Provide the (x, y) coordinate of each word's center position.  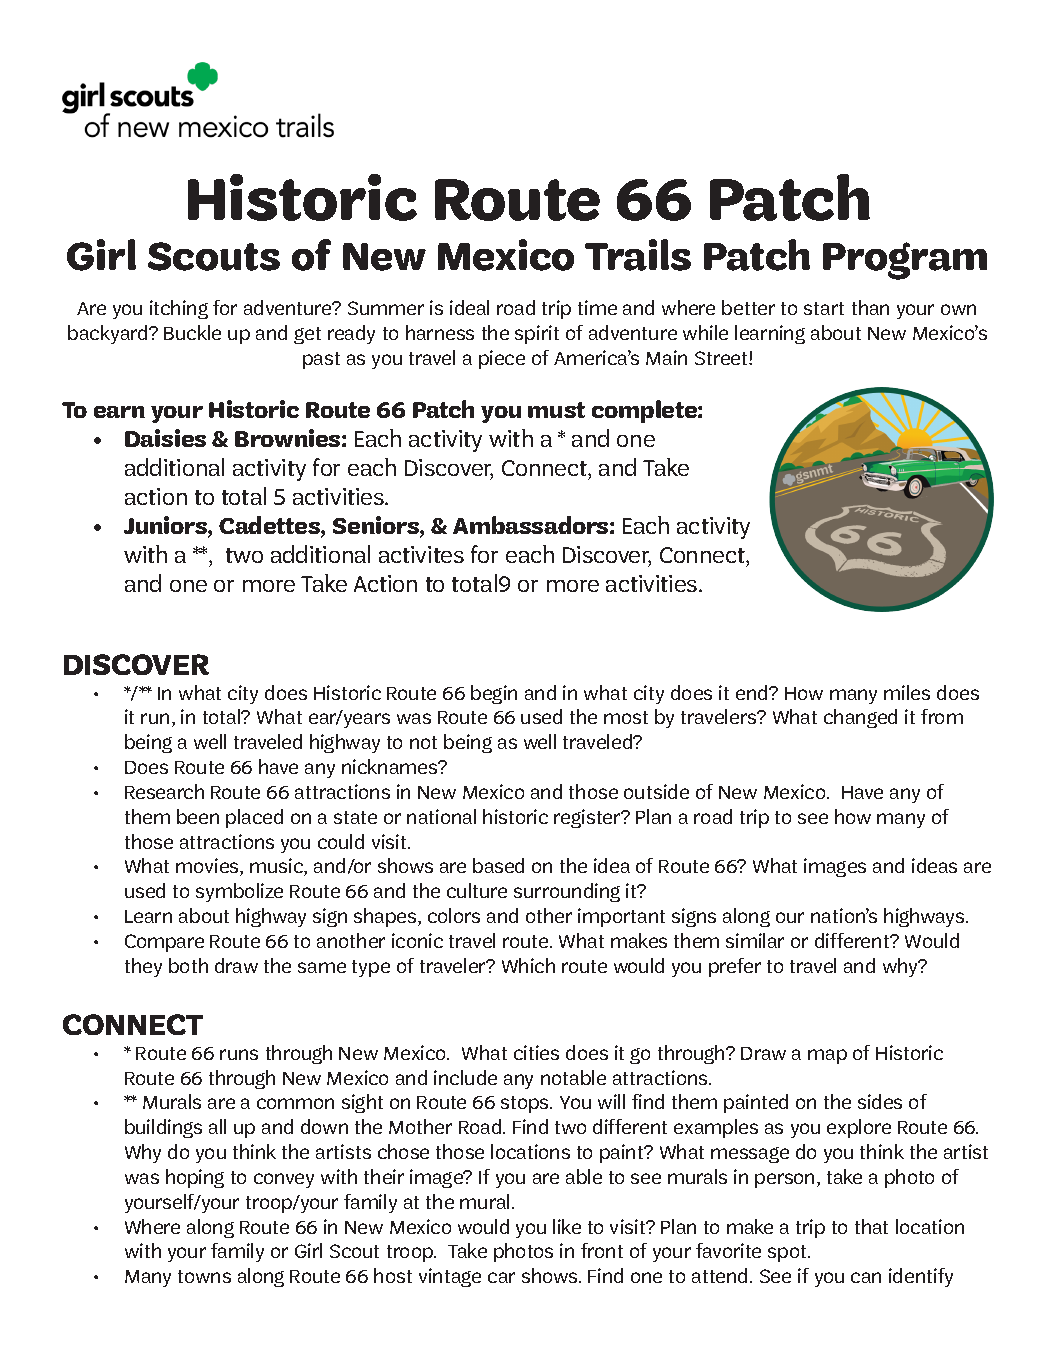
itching (179, 309)
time (597, 307)
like (567, 1226)
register (588, 818)
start (824, 308)
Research (164, 791)
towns (204, 1276)
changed (860, 718)
